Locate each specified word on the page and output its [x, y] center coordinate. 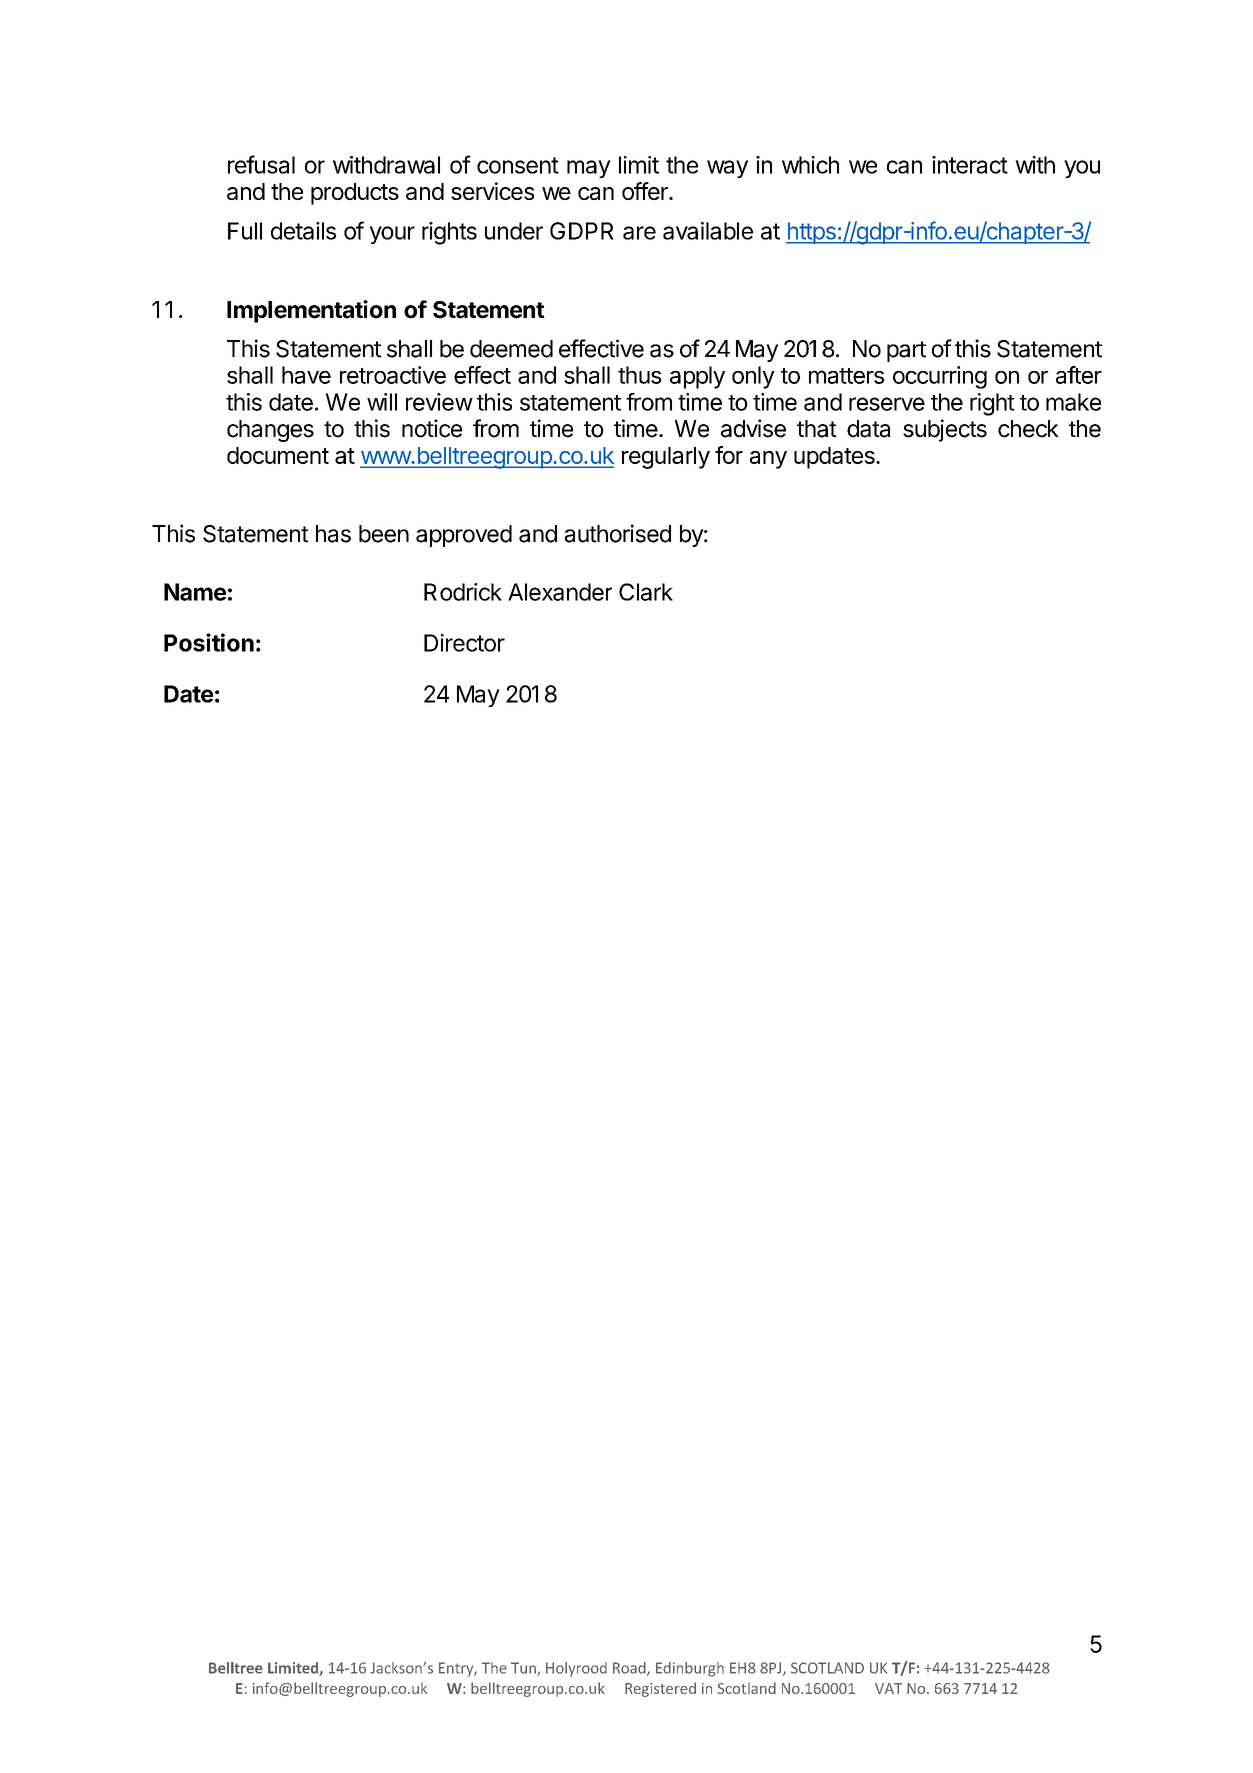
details [303, 231]
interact [970, 165]
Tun [524, 1669]
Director [464, 643]
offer [646, 191]
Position [209, 642]
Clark [646, 592]
